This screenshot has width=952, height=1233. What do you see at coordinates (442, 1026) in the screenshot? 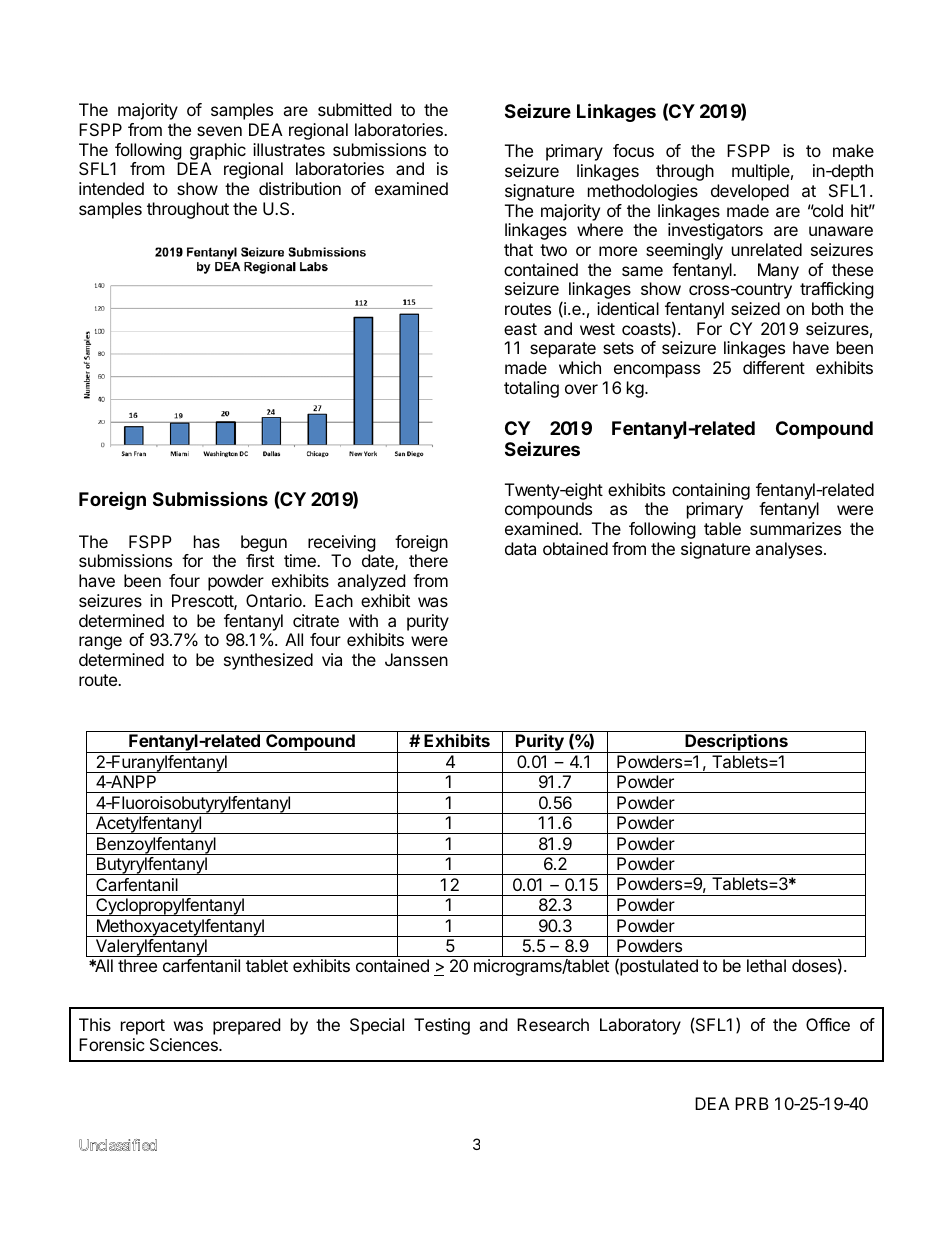
I see `Testing` at bounding box center [442, 1026].
